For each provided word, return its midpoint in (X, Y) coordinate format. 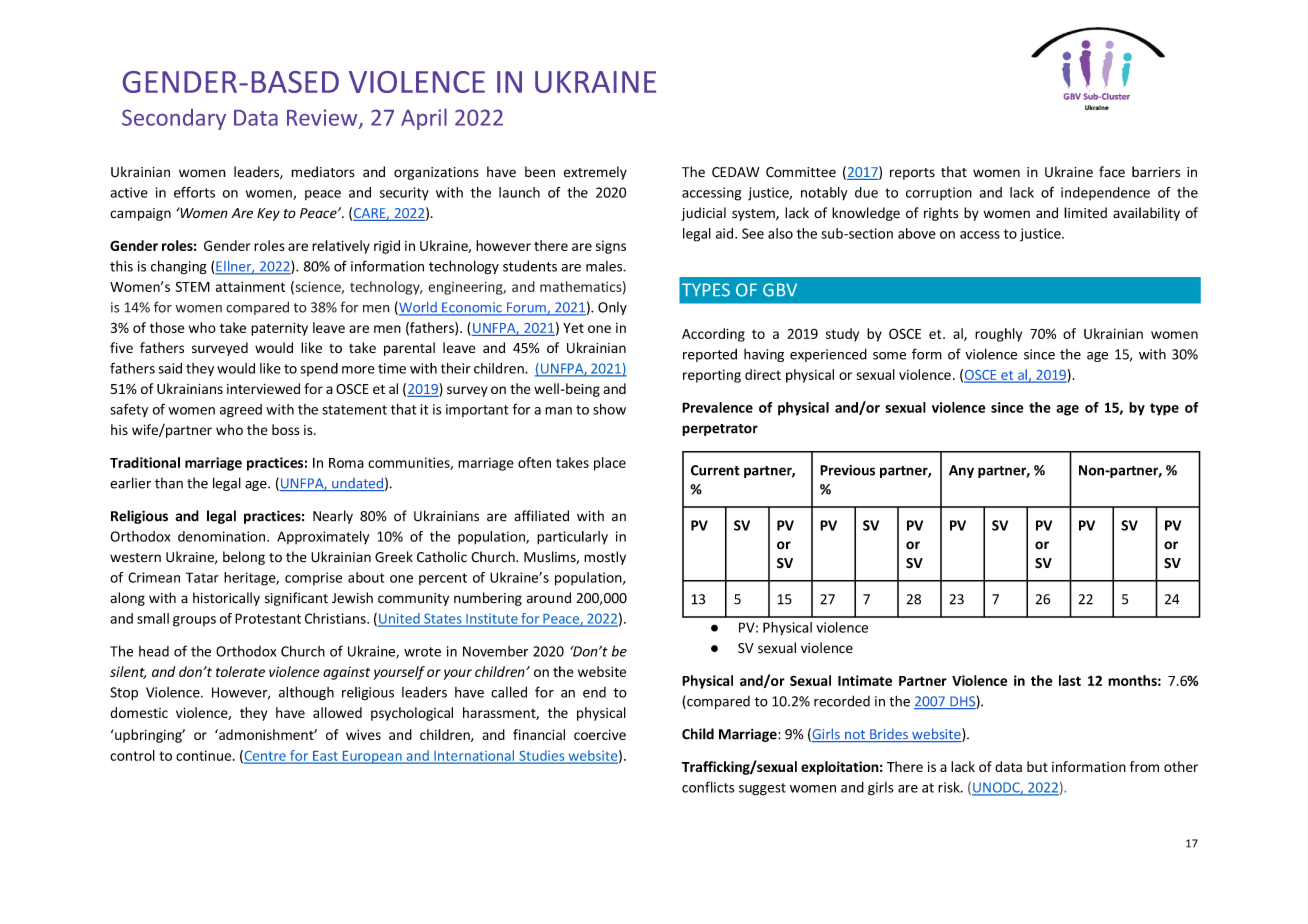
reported (710, 355)
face (1112, 172)
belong (244, 558)
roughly (998, 335)
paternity (279, 329)
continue (205, 755)
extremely (595, 173)
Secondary (174, 119)
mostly (605, 558)
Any (961, 471)
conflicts (708, 787)
